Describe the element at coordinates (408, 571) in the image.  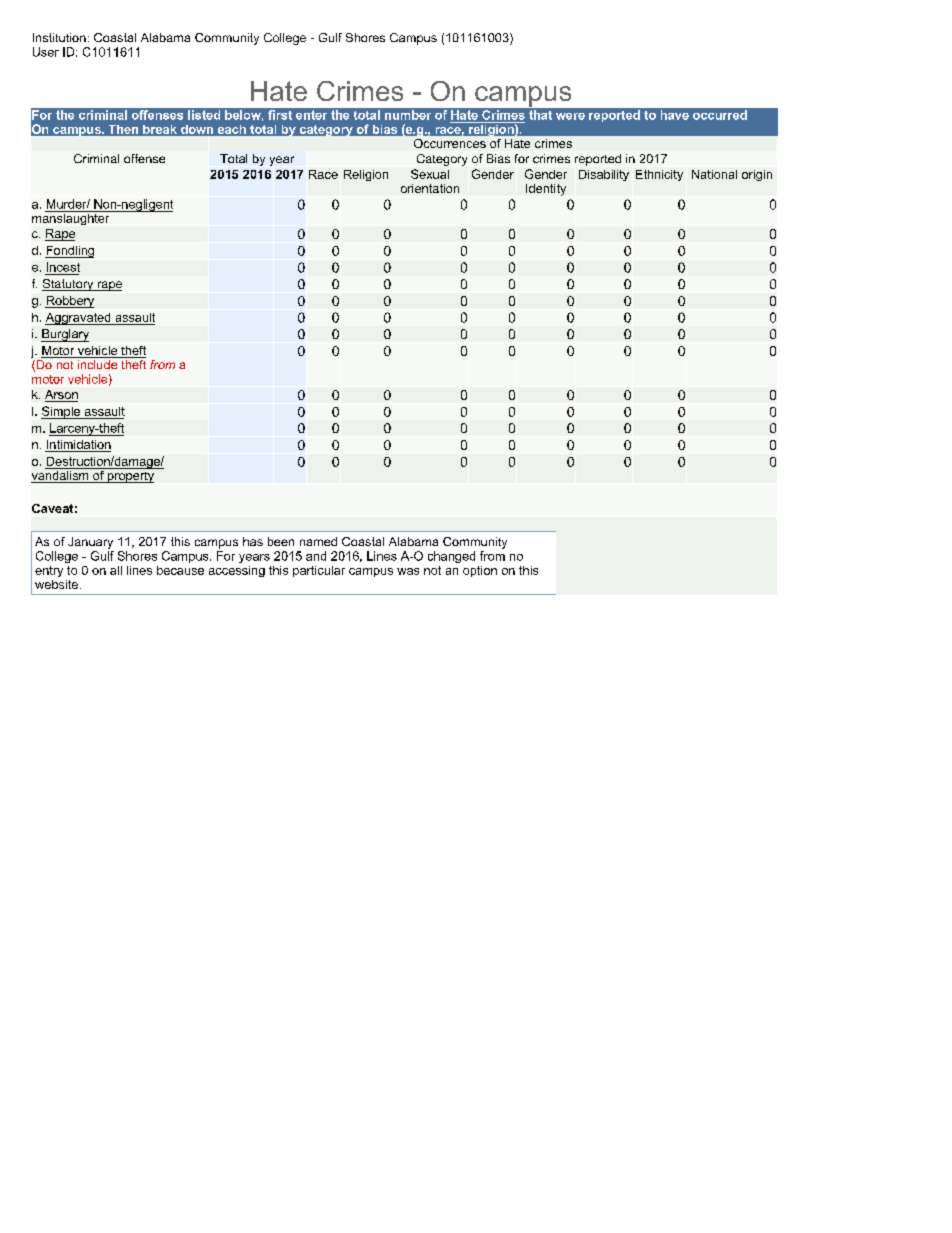
I see `was` at that location.
